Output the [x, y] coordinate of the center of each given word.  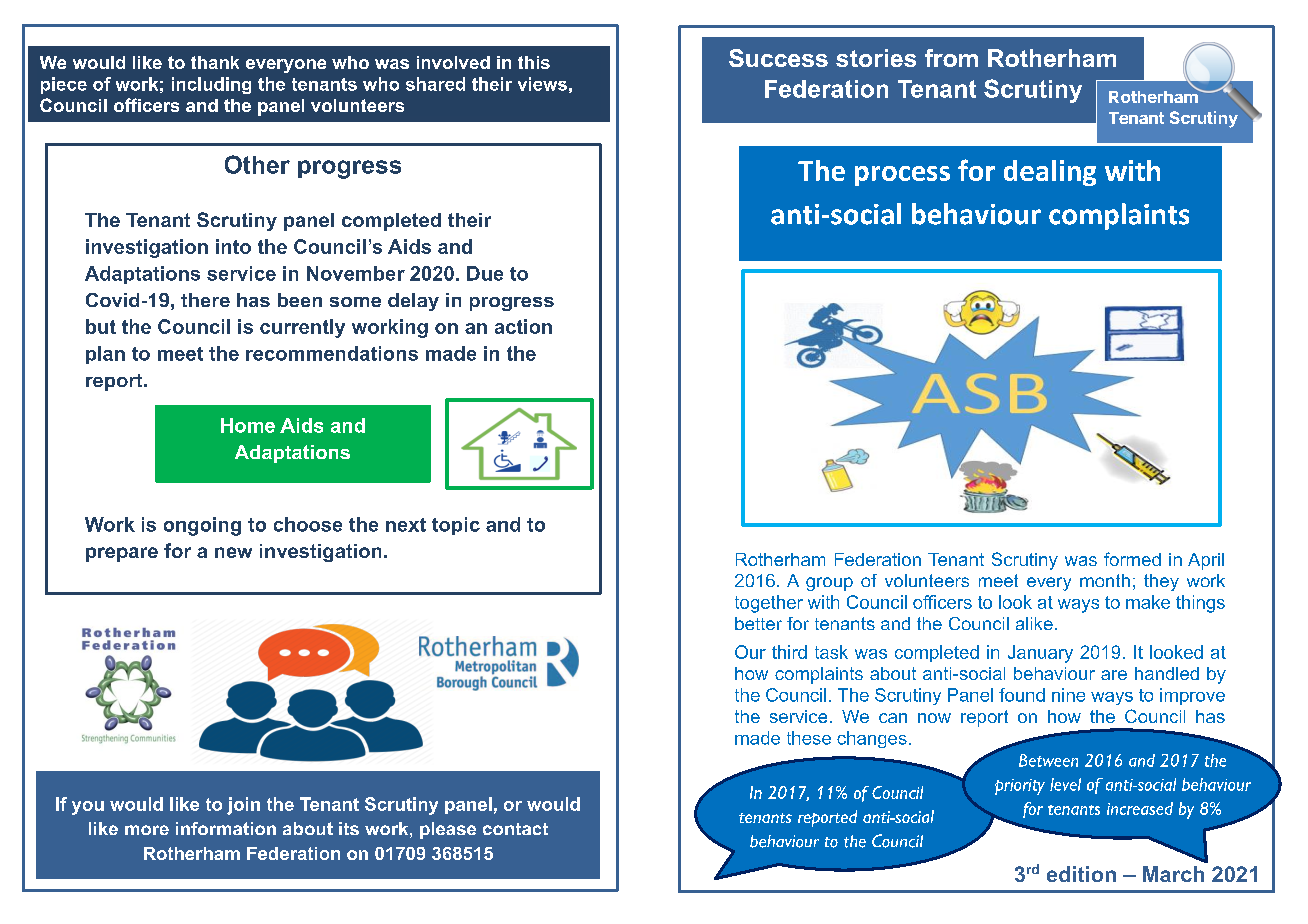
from [951, 58]
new [233, 552]
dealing [1050, 173]
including [211, 85]
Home [248, 425]
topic [456, 526]
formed [1132, 559]
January [1040, 654]
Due [485, 273]
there [205, 300]
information [226, 828]
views [542, 84]
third [789, 652]
